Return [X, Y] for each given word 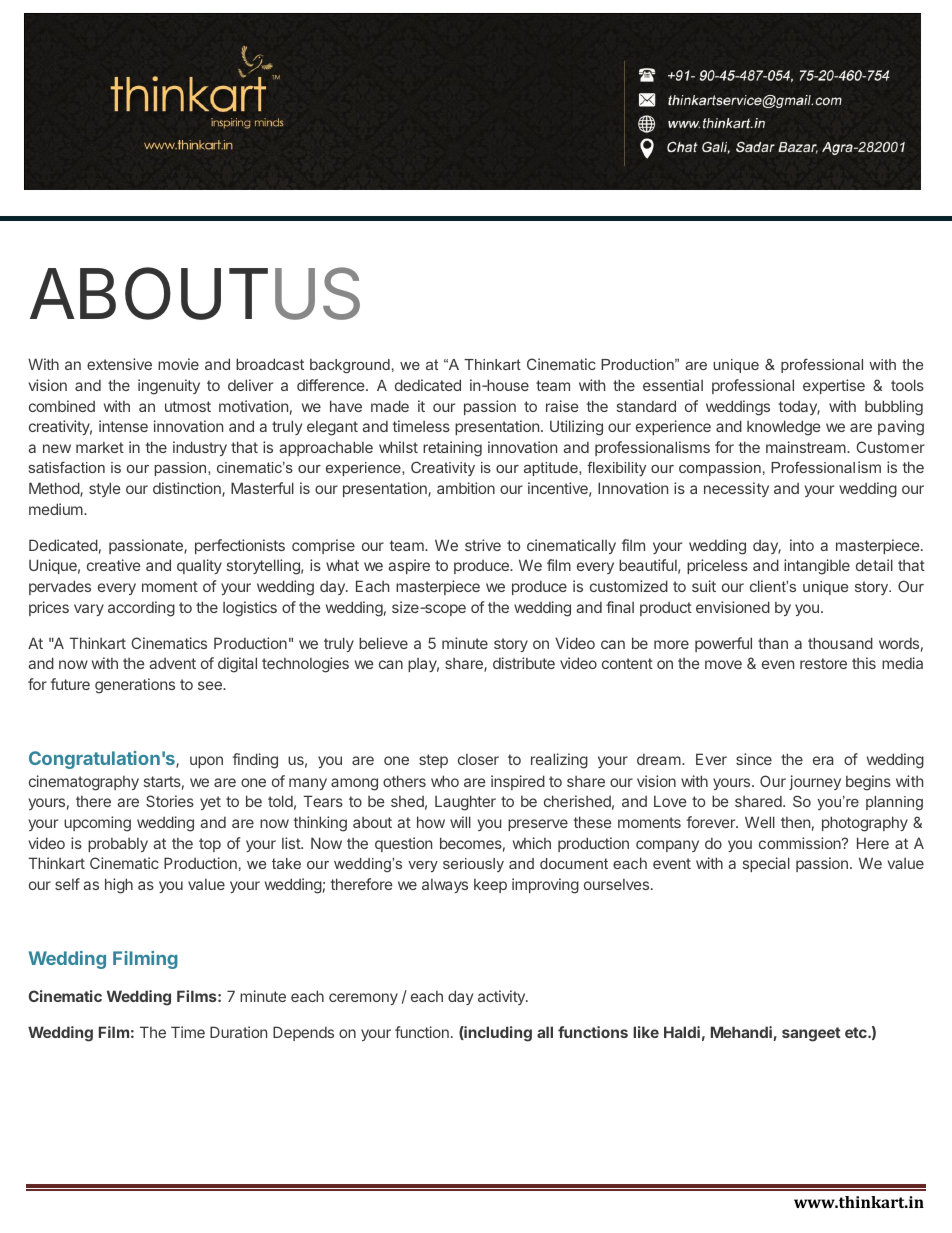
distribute [524, 663]
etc [857, 1032]
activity [502, 997]
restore [823, 663]
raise [562, 406]
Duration [238, 1032]
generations [135, 686]
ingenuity [169, 387]
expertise [834, 386]
